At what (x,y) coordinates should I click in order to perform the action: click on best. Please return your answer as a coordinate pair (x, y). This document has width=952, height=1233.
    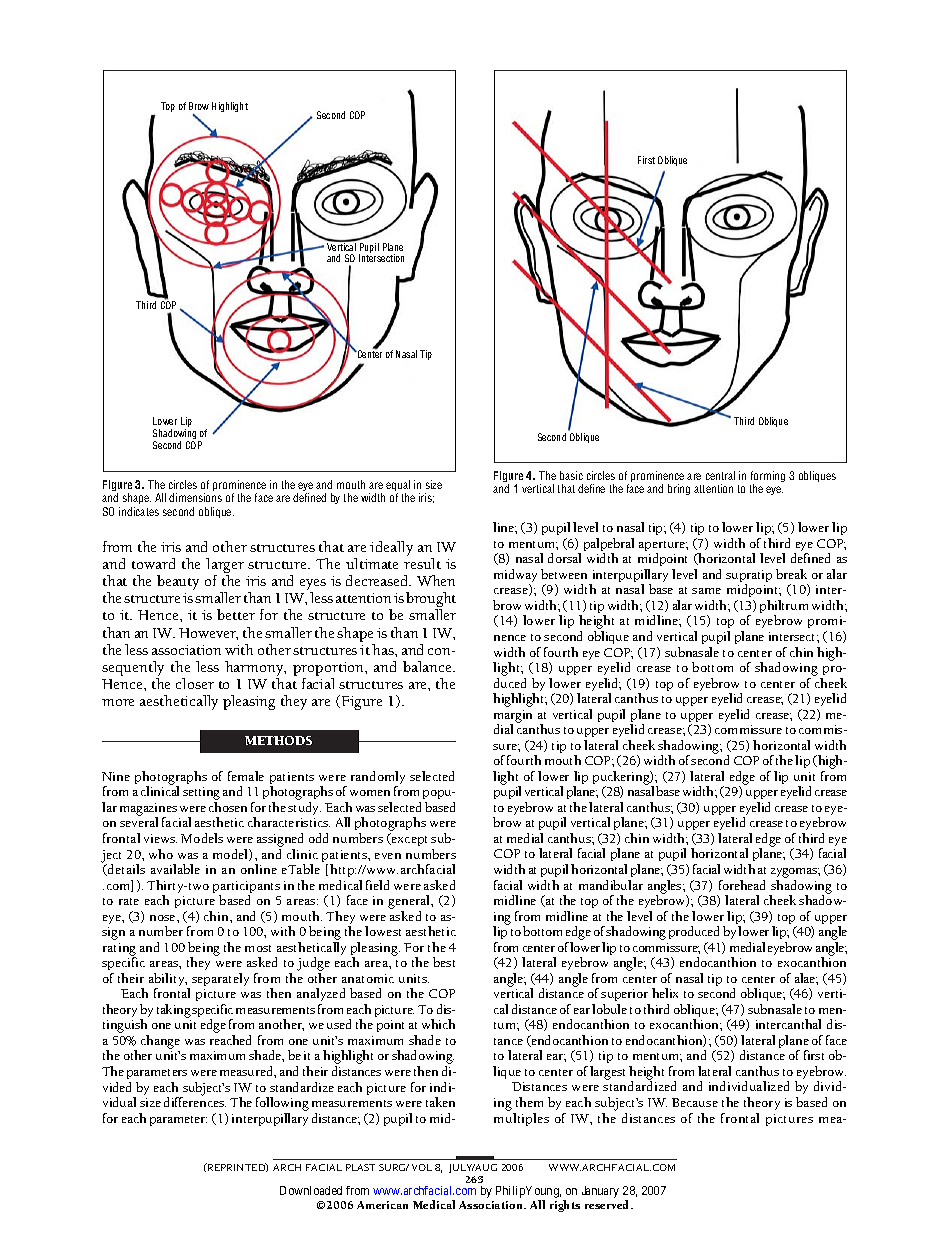
    Looking at the image, I should click on (444, 962).
